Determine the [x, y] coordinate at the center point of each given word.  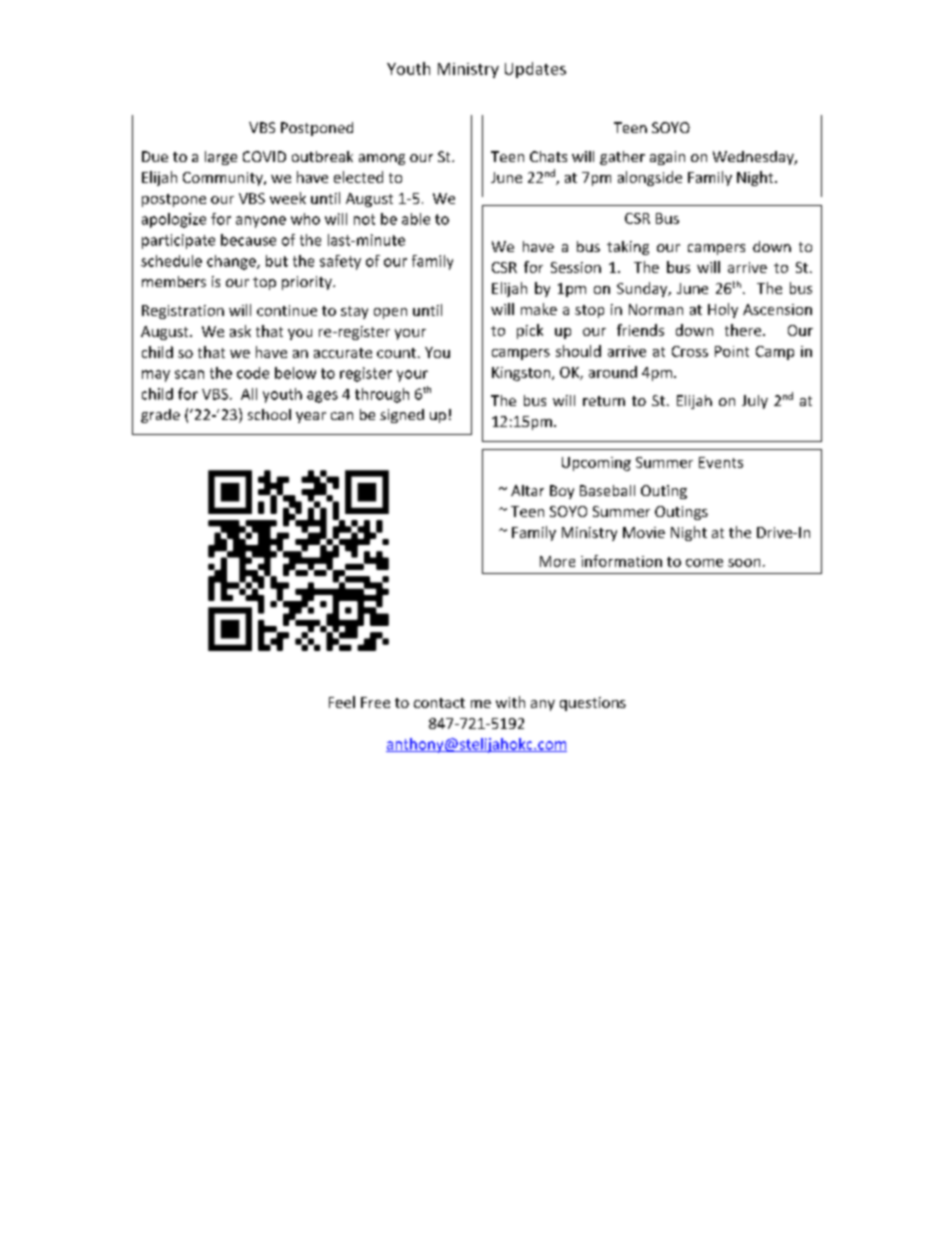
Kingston [521, 374]
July [755, 402]
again [667, 158]
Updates [535, 70]
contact [439, 703]
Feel [342, 702]
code [253, 373]
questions [593, 704]
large [221, 158]
